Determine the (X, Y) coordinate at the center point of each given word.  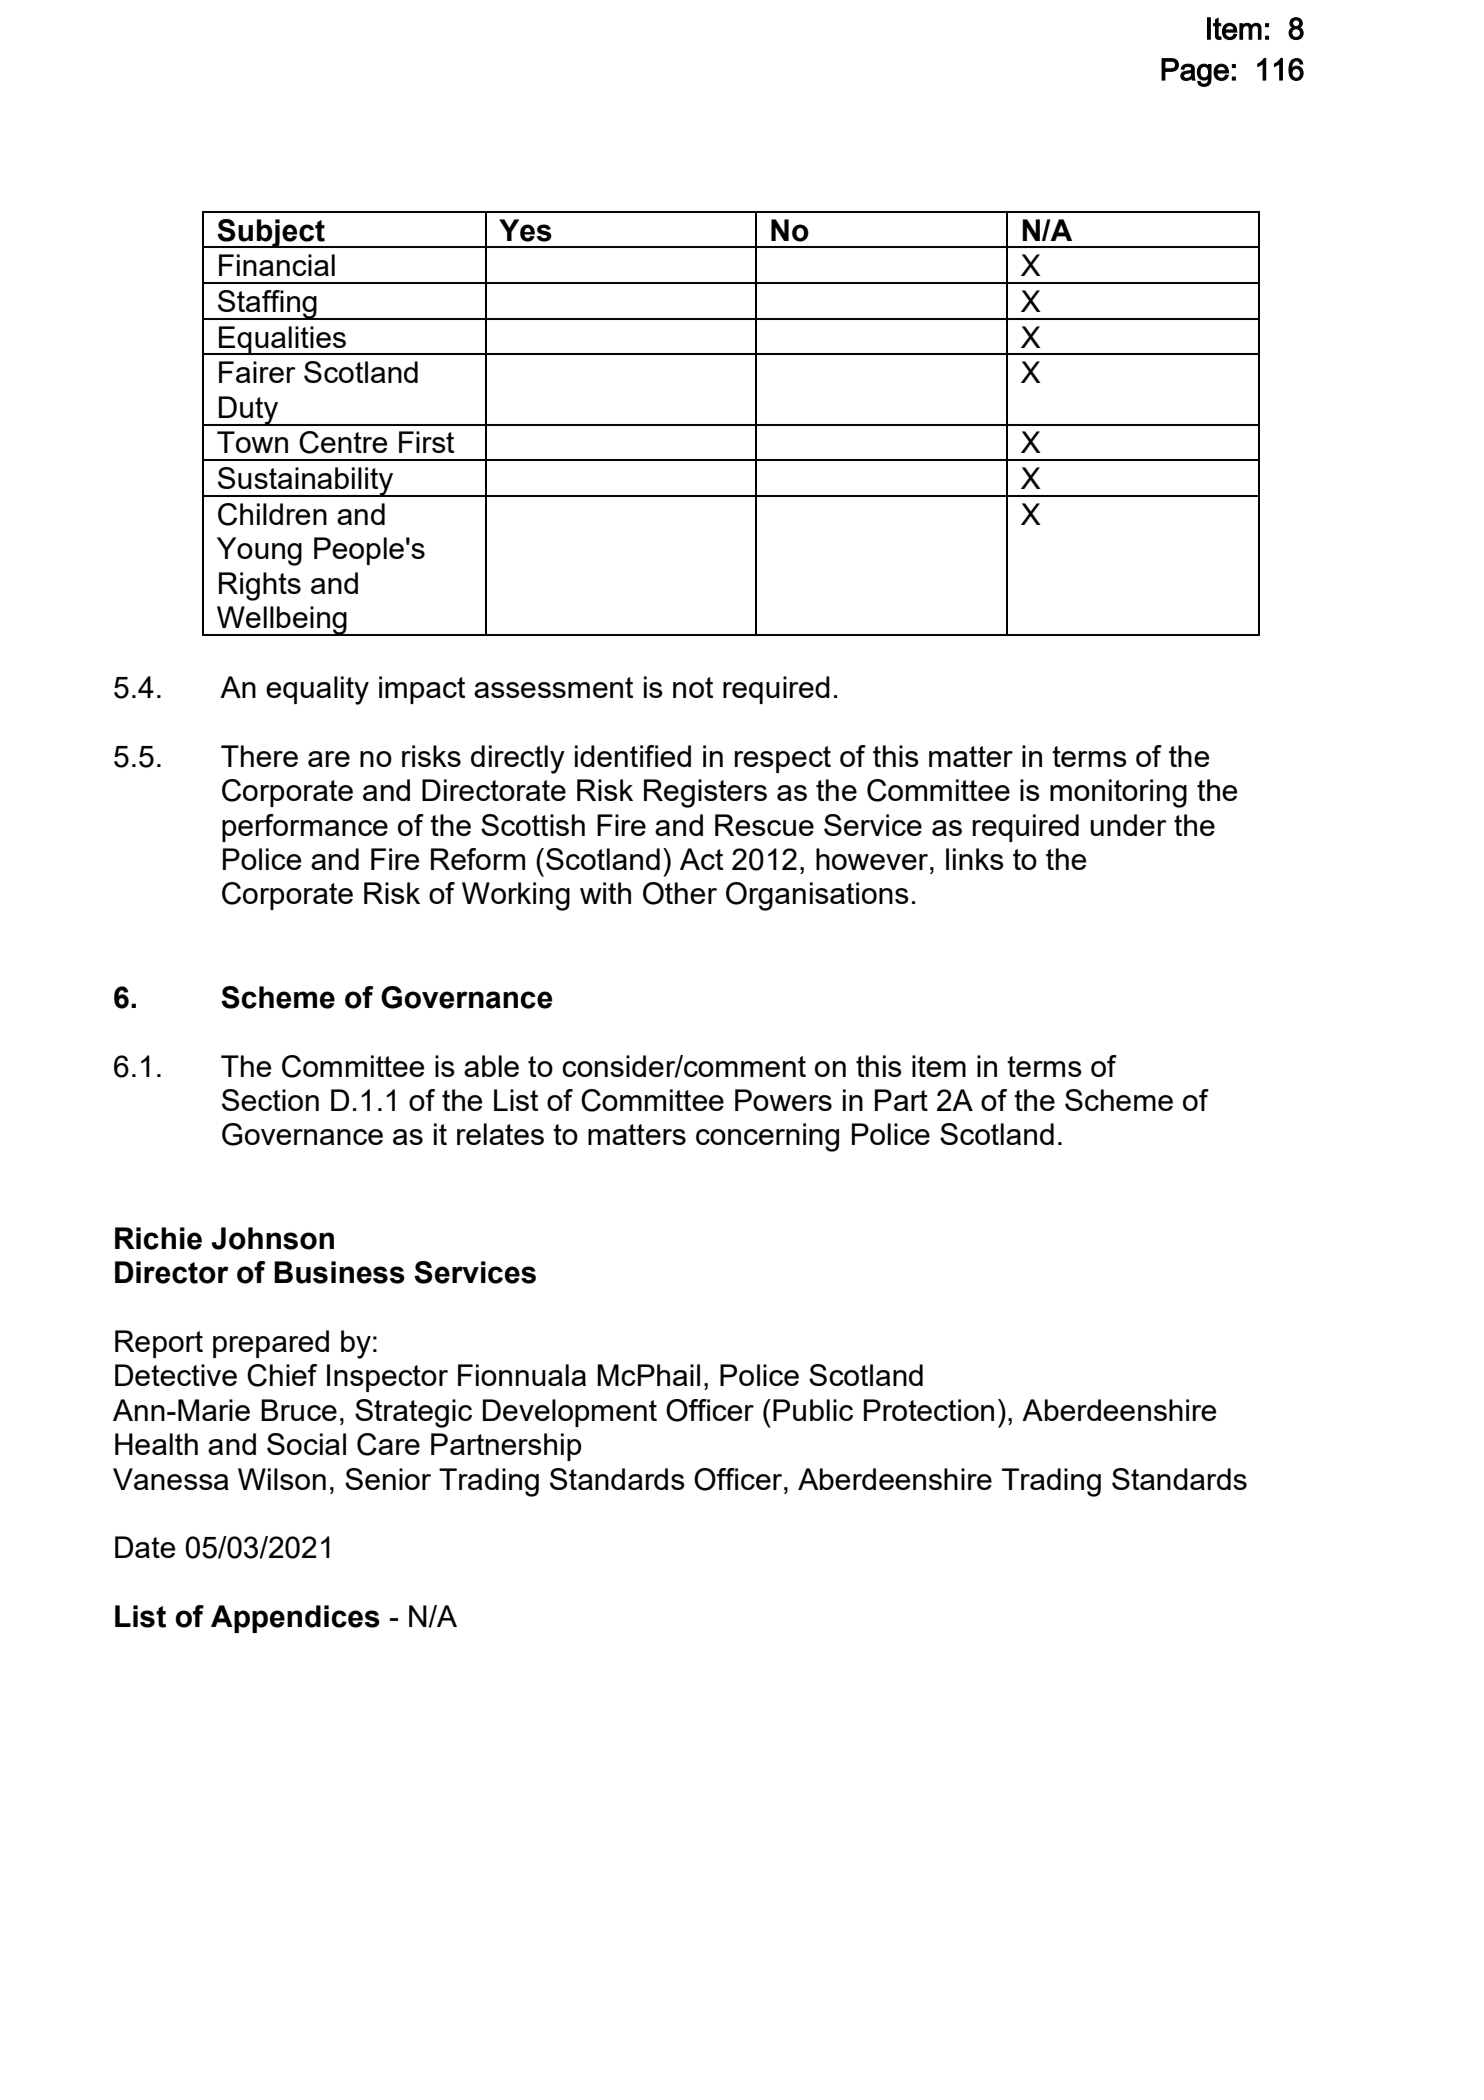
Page (1195, 72)
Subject (271, 233)
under (1128, 825)
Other (680, 893)
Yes (525, 230)
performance (305, 828)
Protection (929, 1410)
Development (570, 1413)
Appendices (295, 1619)
